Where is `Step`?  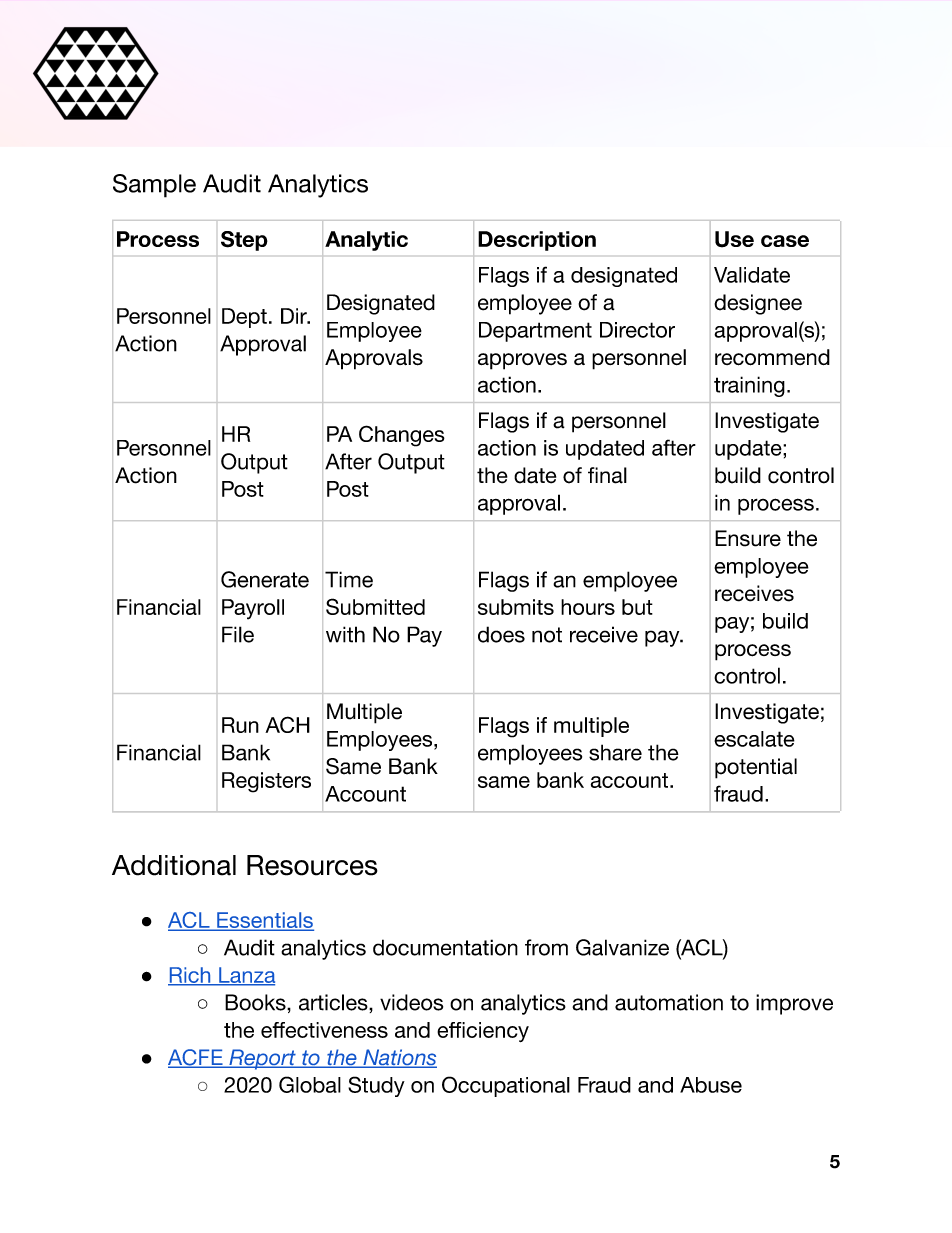
Step is located at coordinates (244, 241).
